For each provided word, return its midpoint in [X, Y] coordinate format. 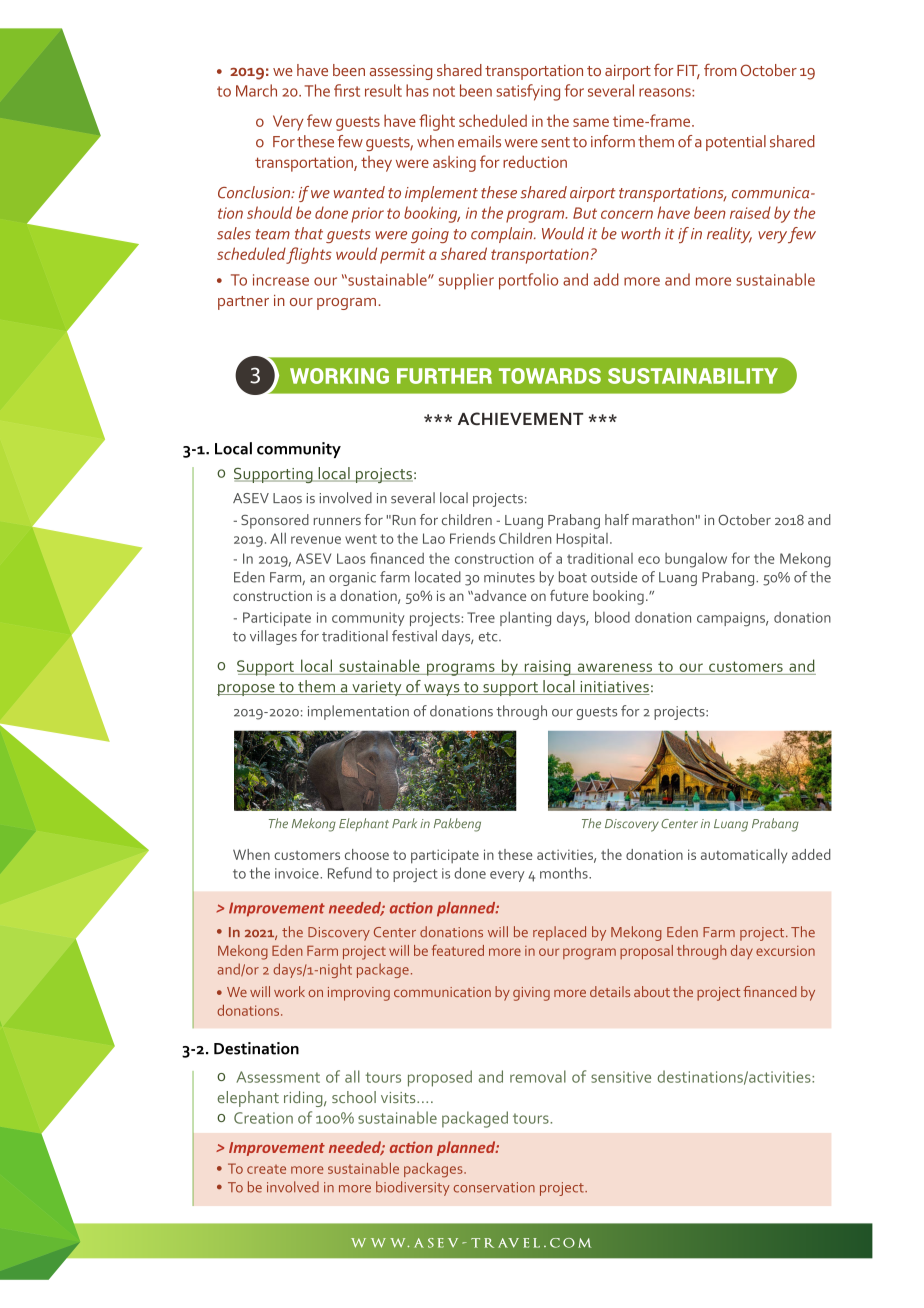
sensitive [621, 1077]
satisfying [528, 92]
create [266, 1169]
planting [525, 619]
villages [273, 637]
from [720, 69]
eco [649, 560]
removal [538, 1076]
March [256, 90]
